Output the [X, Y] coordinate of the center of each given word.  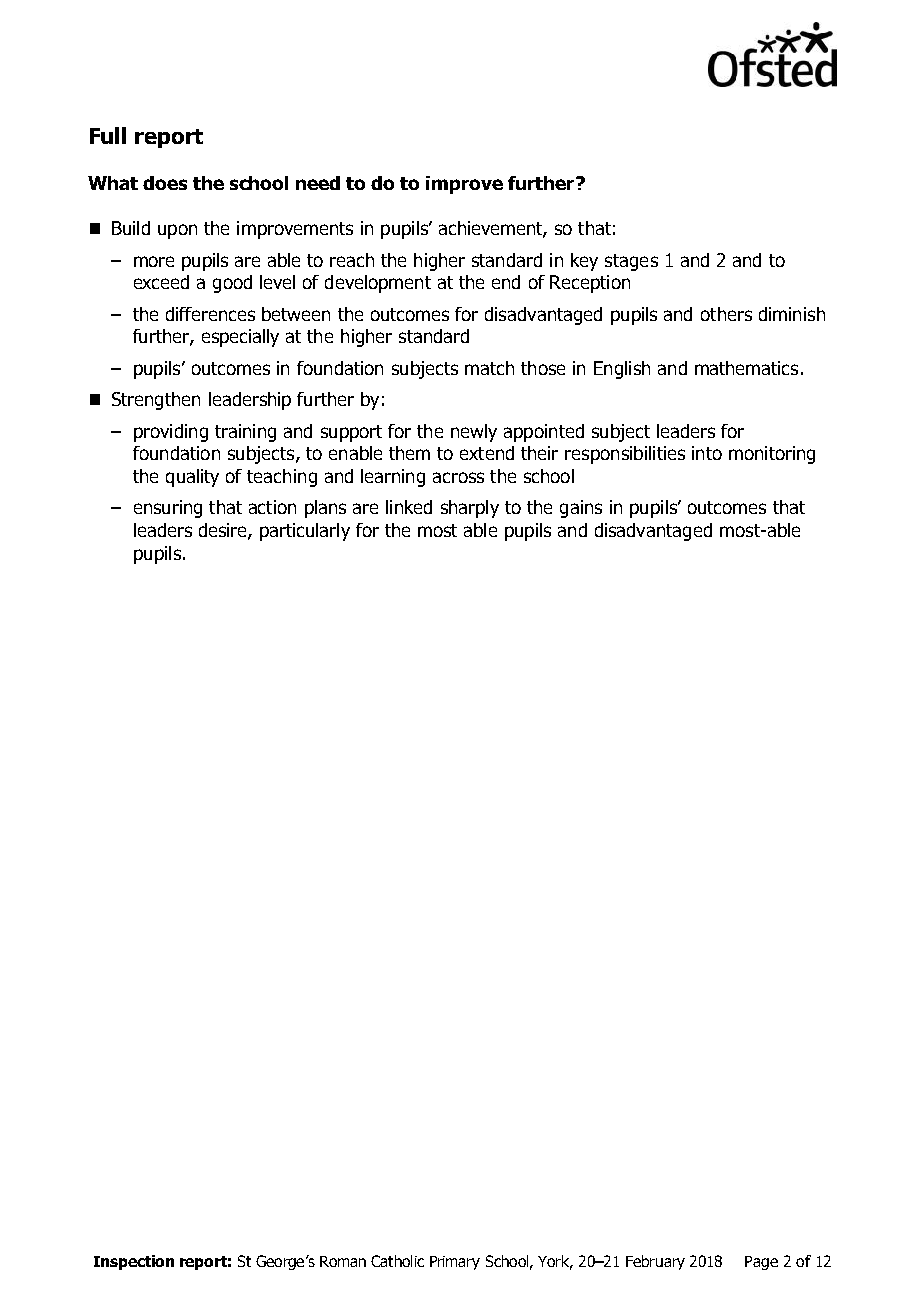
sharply [470, 509]
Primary [455, 1263]
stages [631, 262]
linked [409, 507]
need [318, 183]
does [165, 183]
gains [581, 509]
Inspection [134, 1262]
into [707, 453]
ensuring [168, 509]
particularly [305, 532]
